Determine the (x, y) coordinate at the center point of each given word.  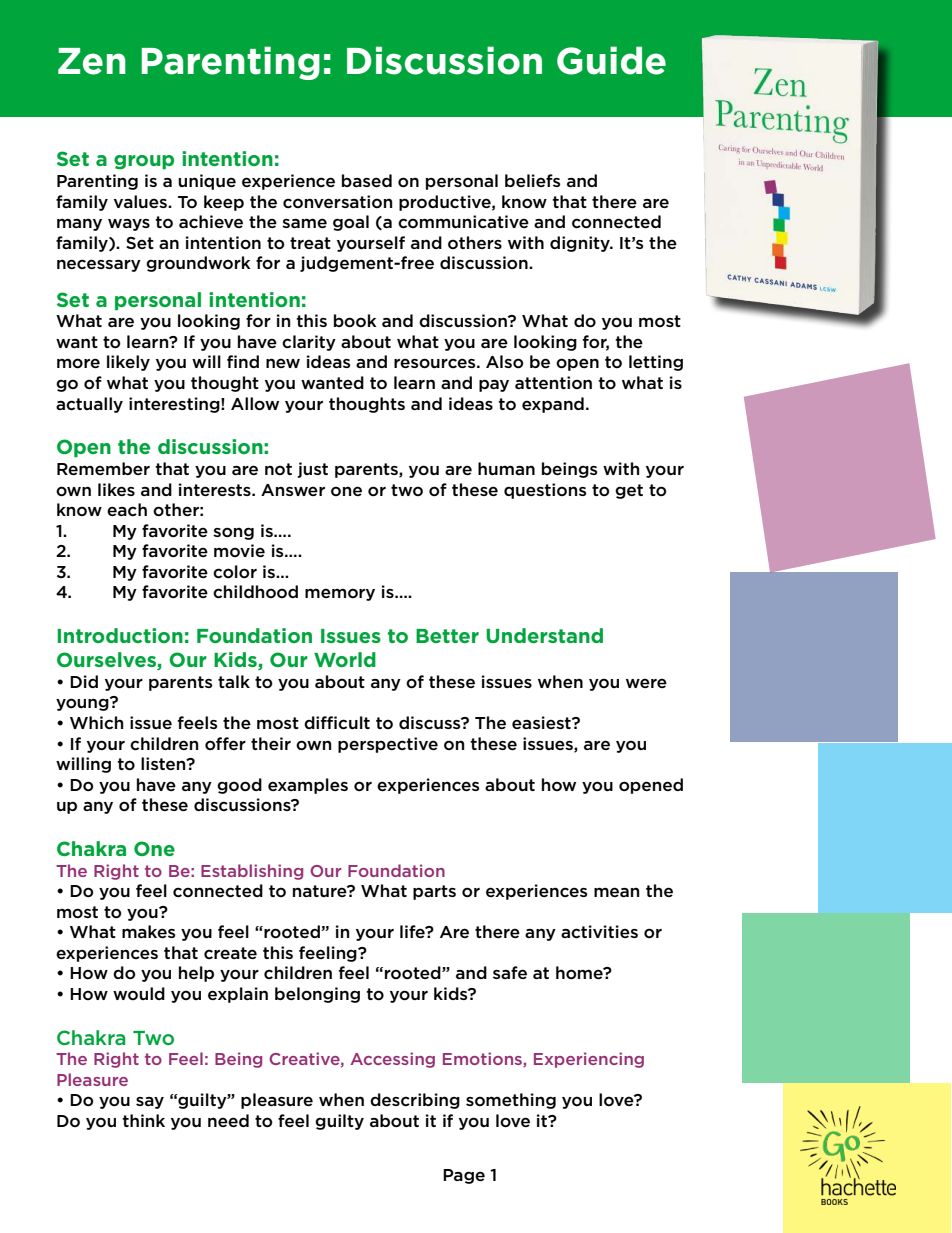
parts (434, 892)
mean (617, 892)
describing (415, 1101)
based (367, 180)
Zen (92, 61)
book (355, 321)
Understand (544, 635)
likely (128, 363)
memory (340, 594)
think (143, 1120)
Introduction (120, 635)
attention (553, 382)
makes (148, 931)
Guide (611, 60)
